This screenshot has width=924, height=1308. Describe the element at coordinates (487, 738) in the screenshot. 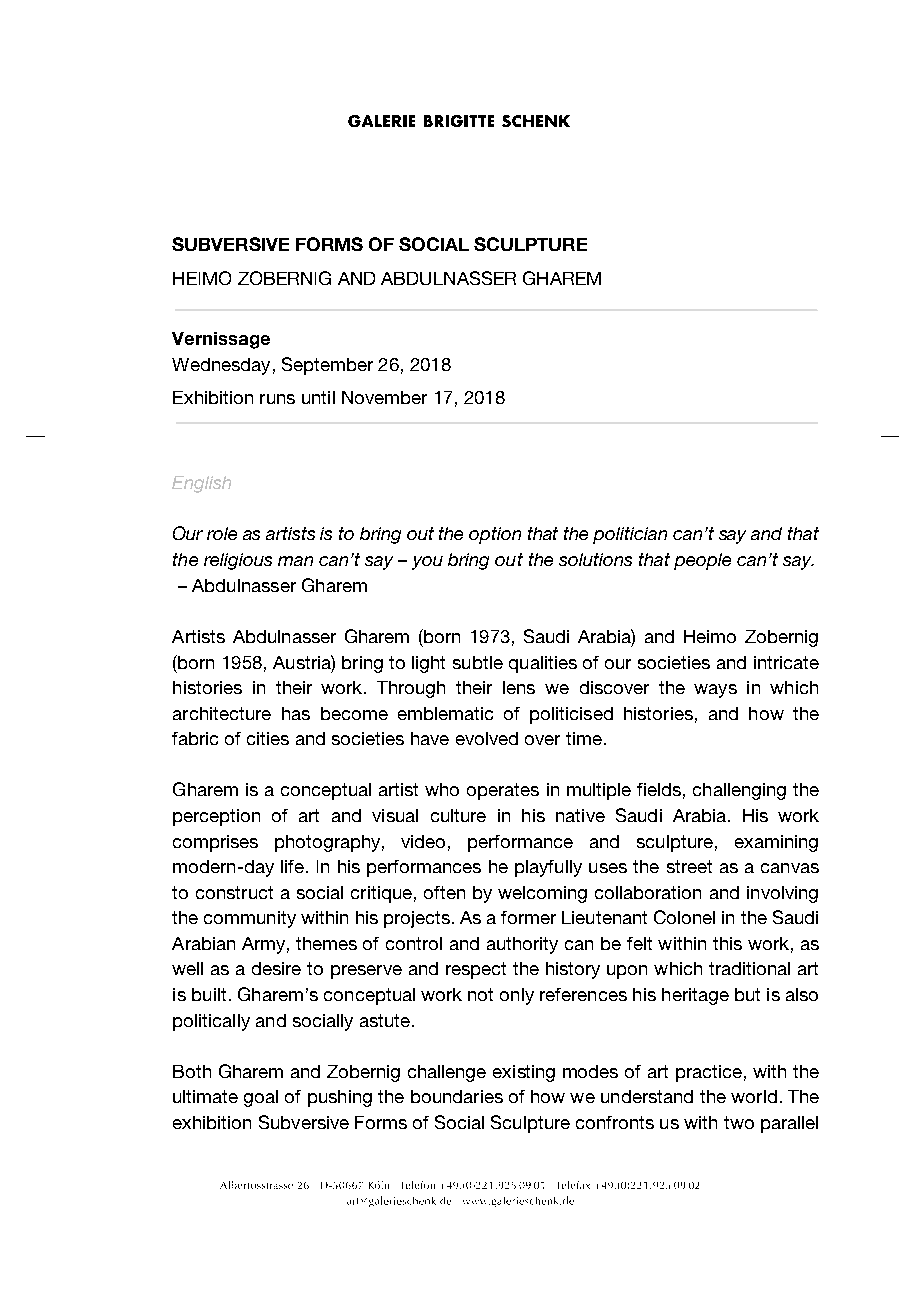

I see `evolved` at that location.
